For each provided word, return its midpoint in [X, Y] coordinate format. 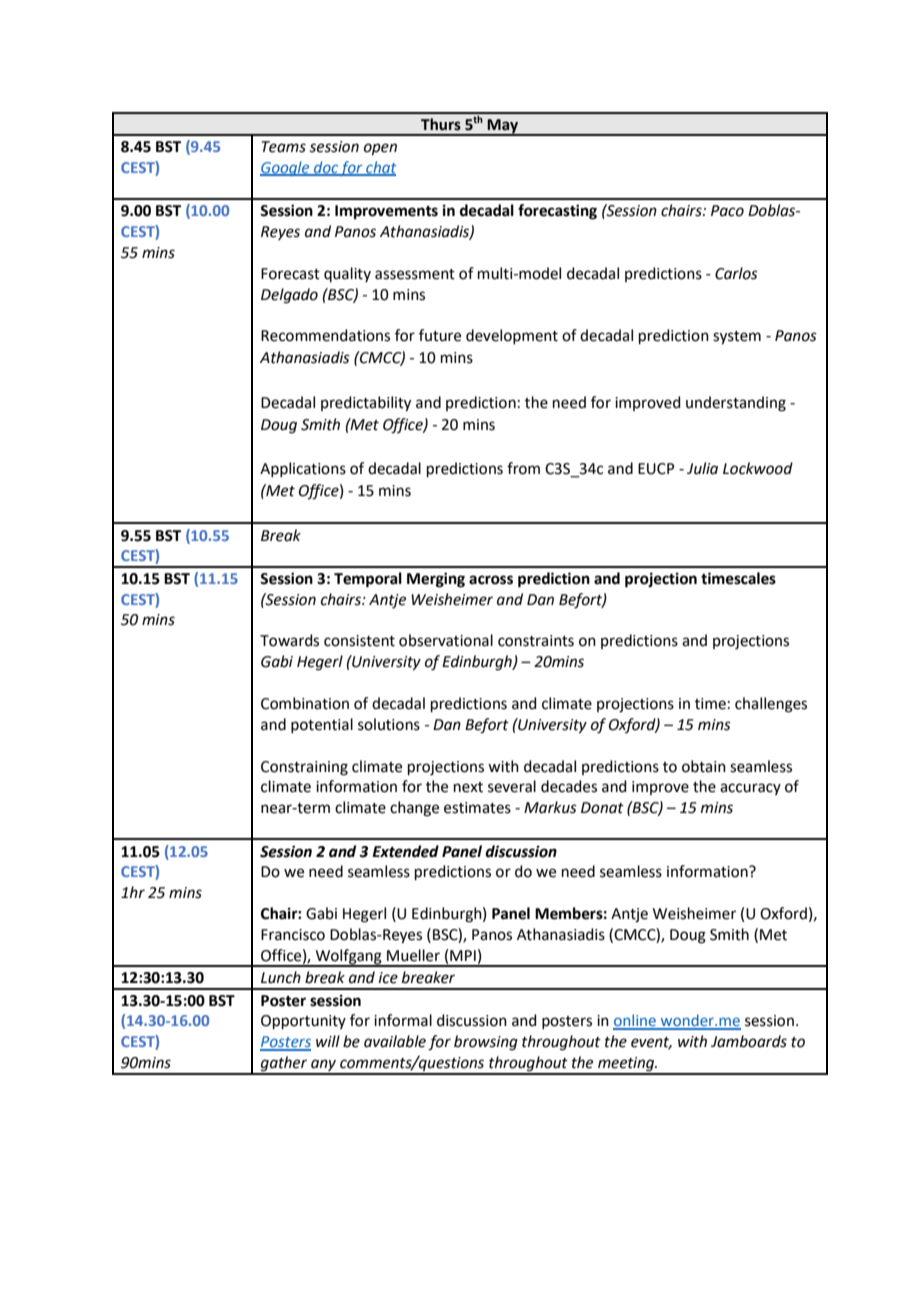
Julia [702, 468]
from [523, 468]
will [328, 1041]
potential [322, 725]
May [503, 127]
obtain [704, 766]
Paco [727, 211]
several [512, 786]
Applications [303, 469]
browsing [486, 1043]
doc [326, 168]
